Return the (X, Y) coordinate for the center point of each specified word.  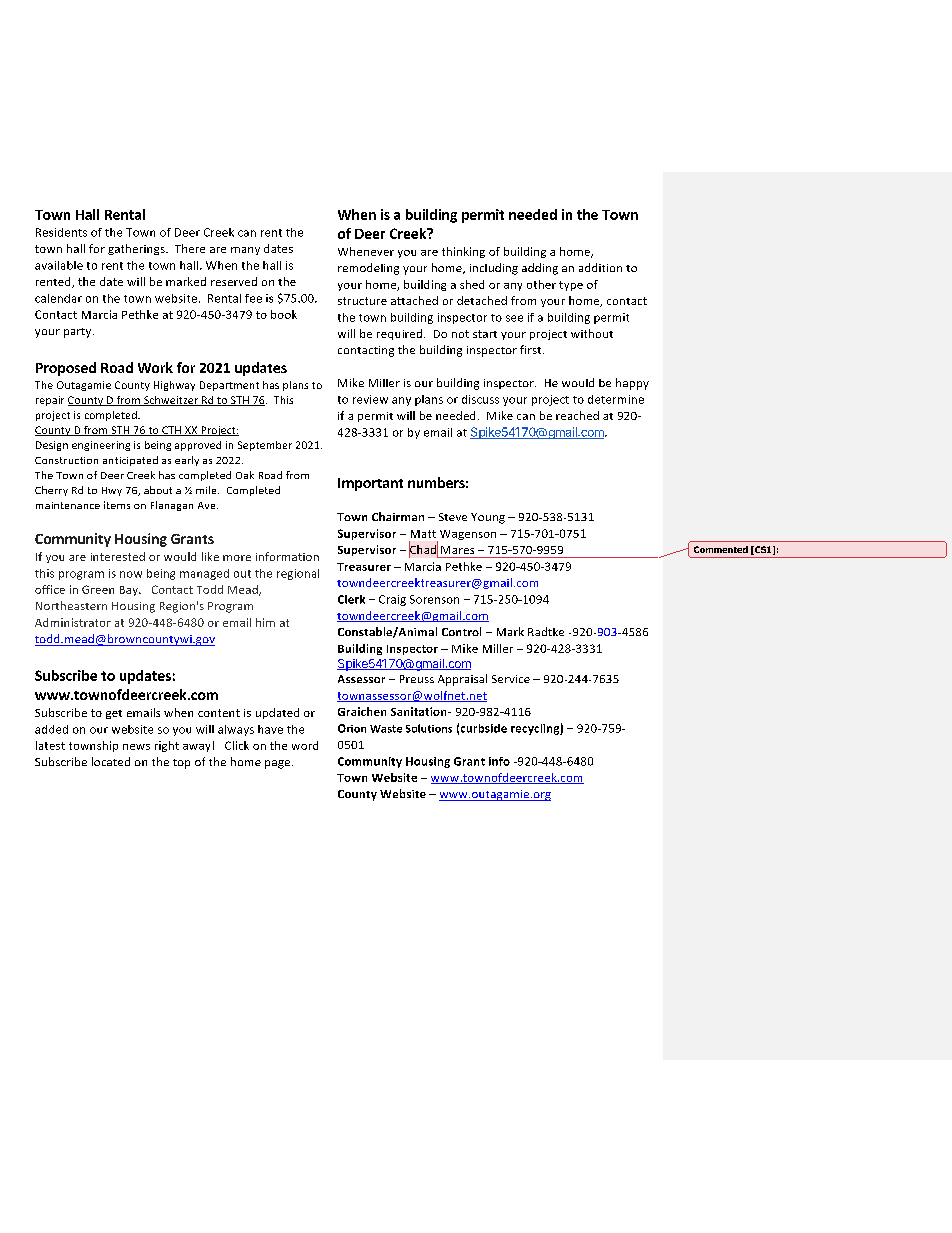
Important (370, 484)
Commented (721, 549)
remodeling (368, 269)
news (136, 747)
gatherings (137, 249)
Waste (386, 729)
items (117, 505)
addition (600, 267)
